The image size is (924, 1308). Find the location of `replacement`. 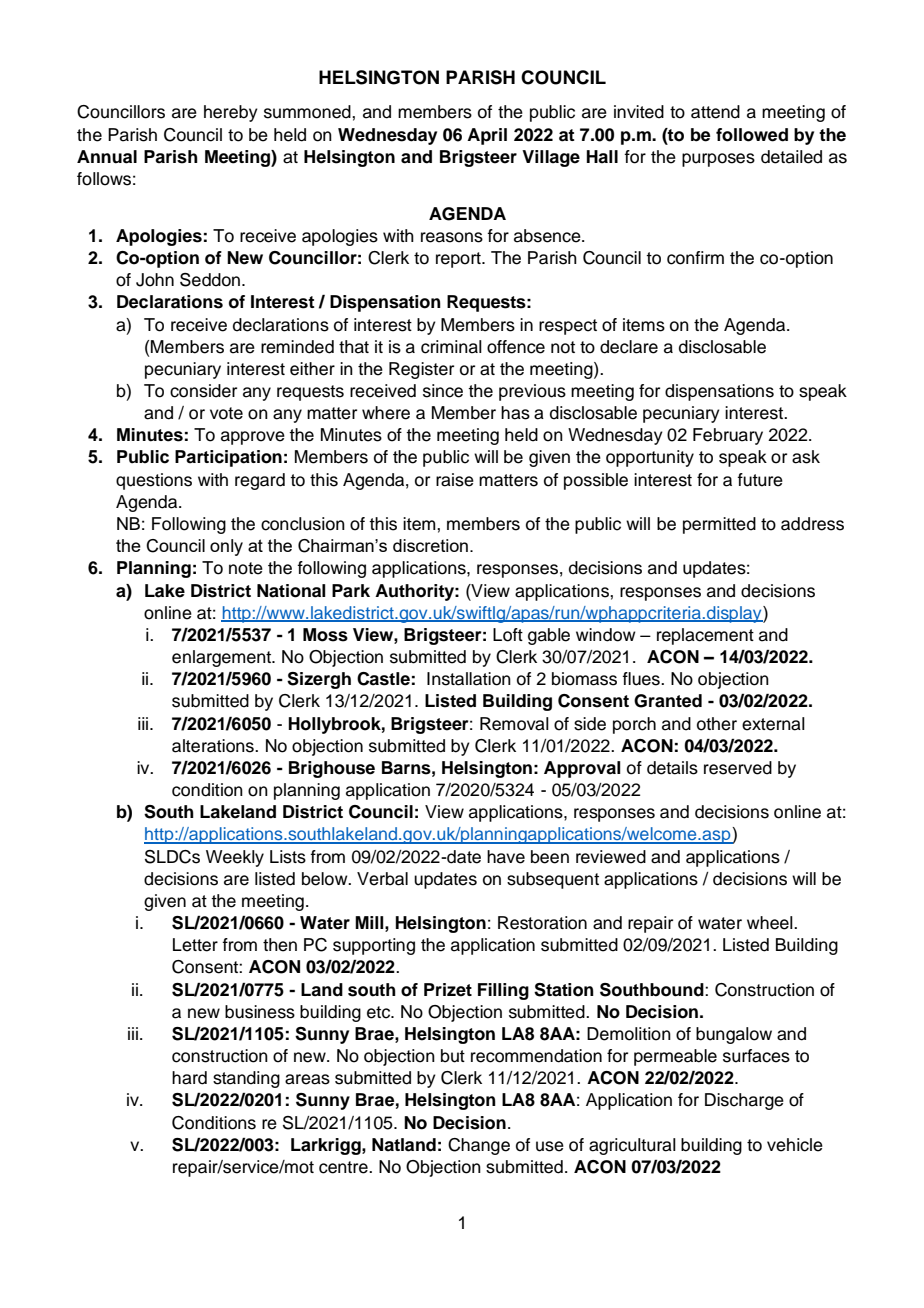

replacement is located at coordinates (705, 636).
